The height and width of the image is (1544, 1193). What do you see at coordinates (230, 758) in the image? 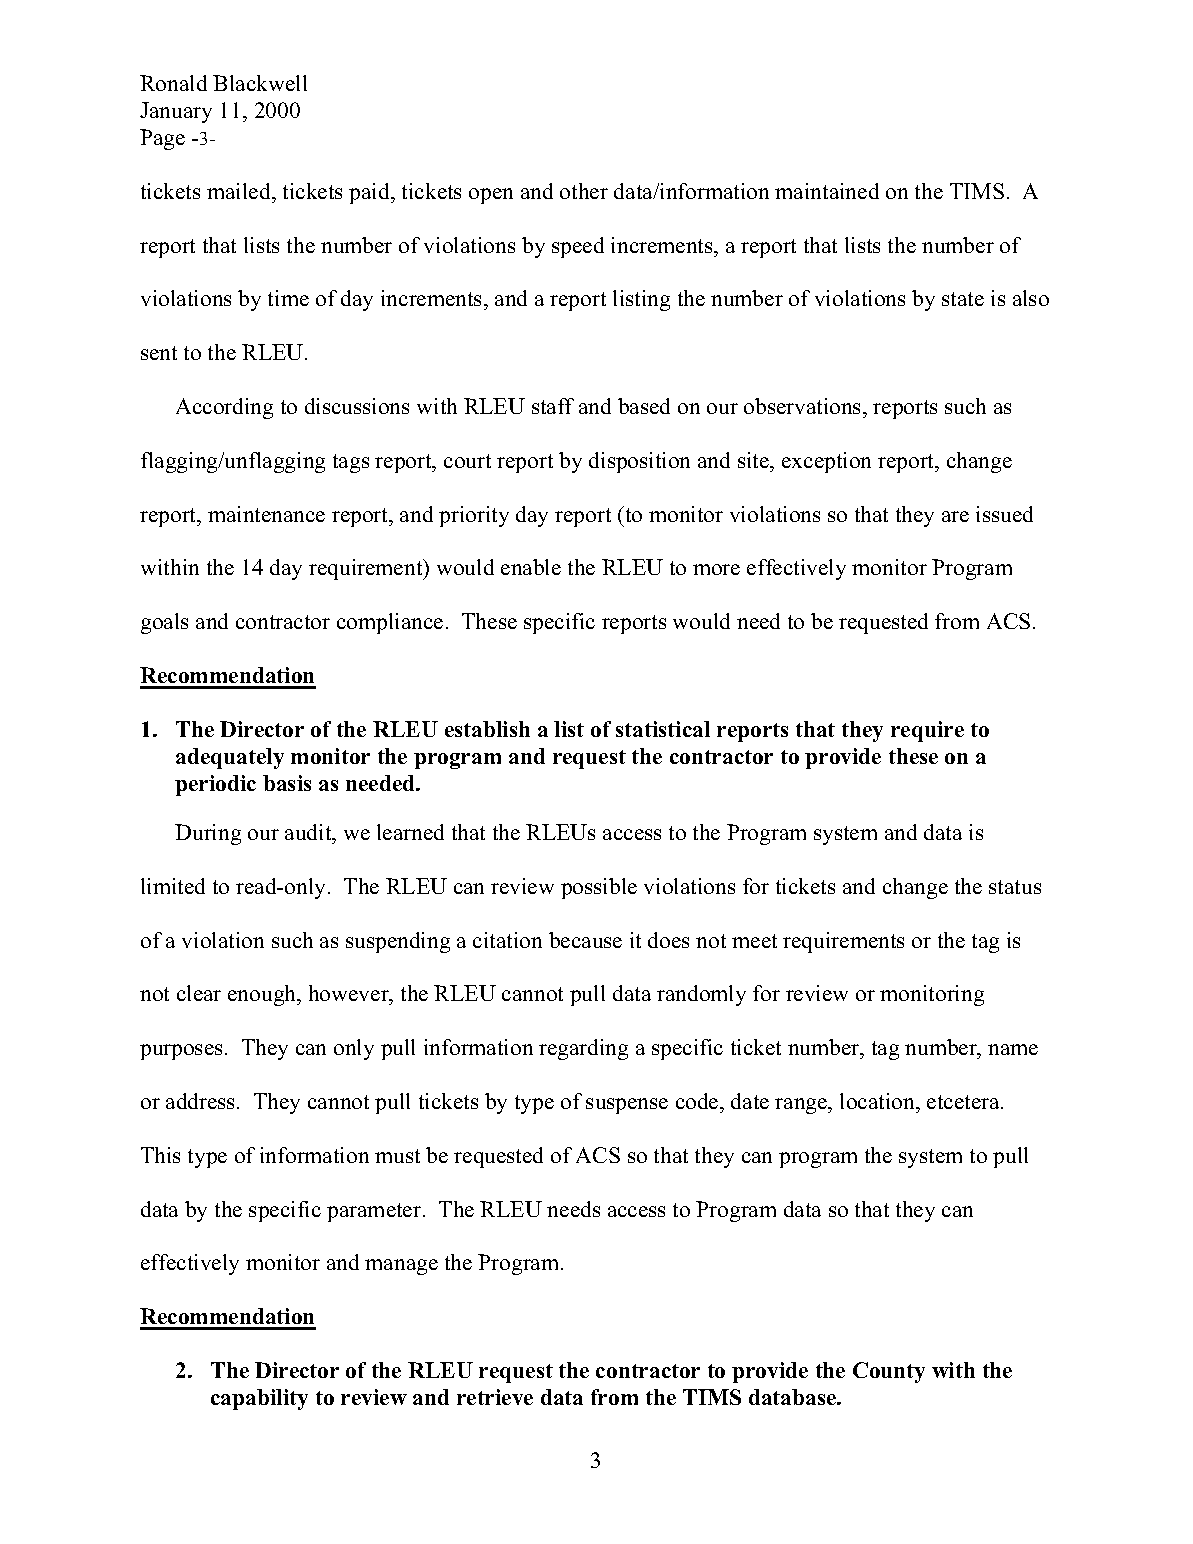
I see `adequately` at bounding box center [230, 758].
